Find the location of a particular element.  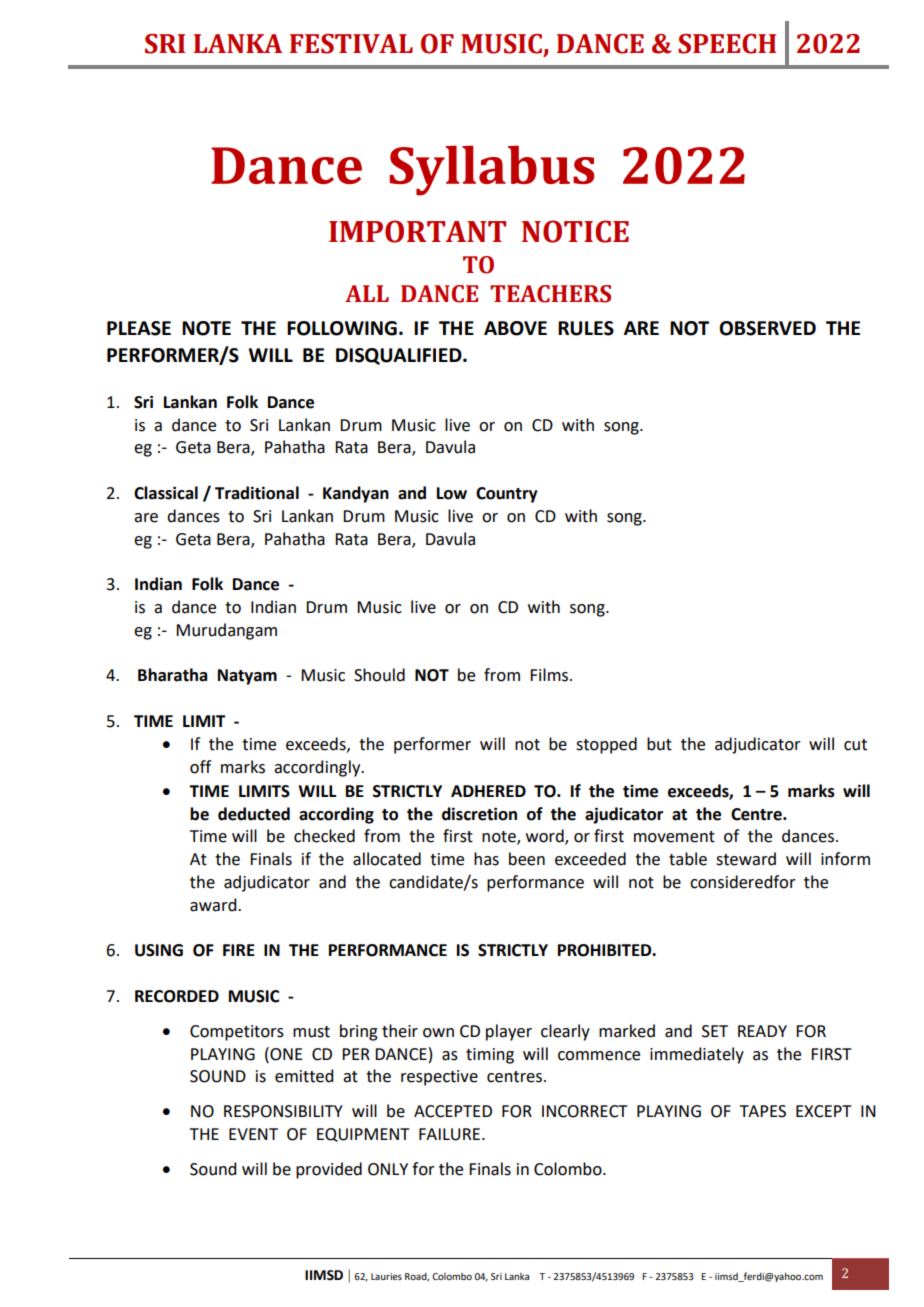

FESTIVAL is located at coordinates (351, 44).
